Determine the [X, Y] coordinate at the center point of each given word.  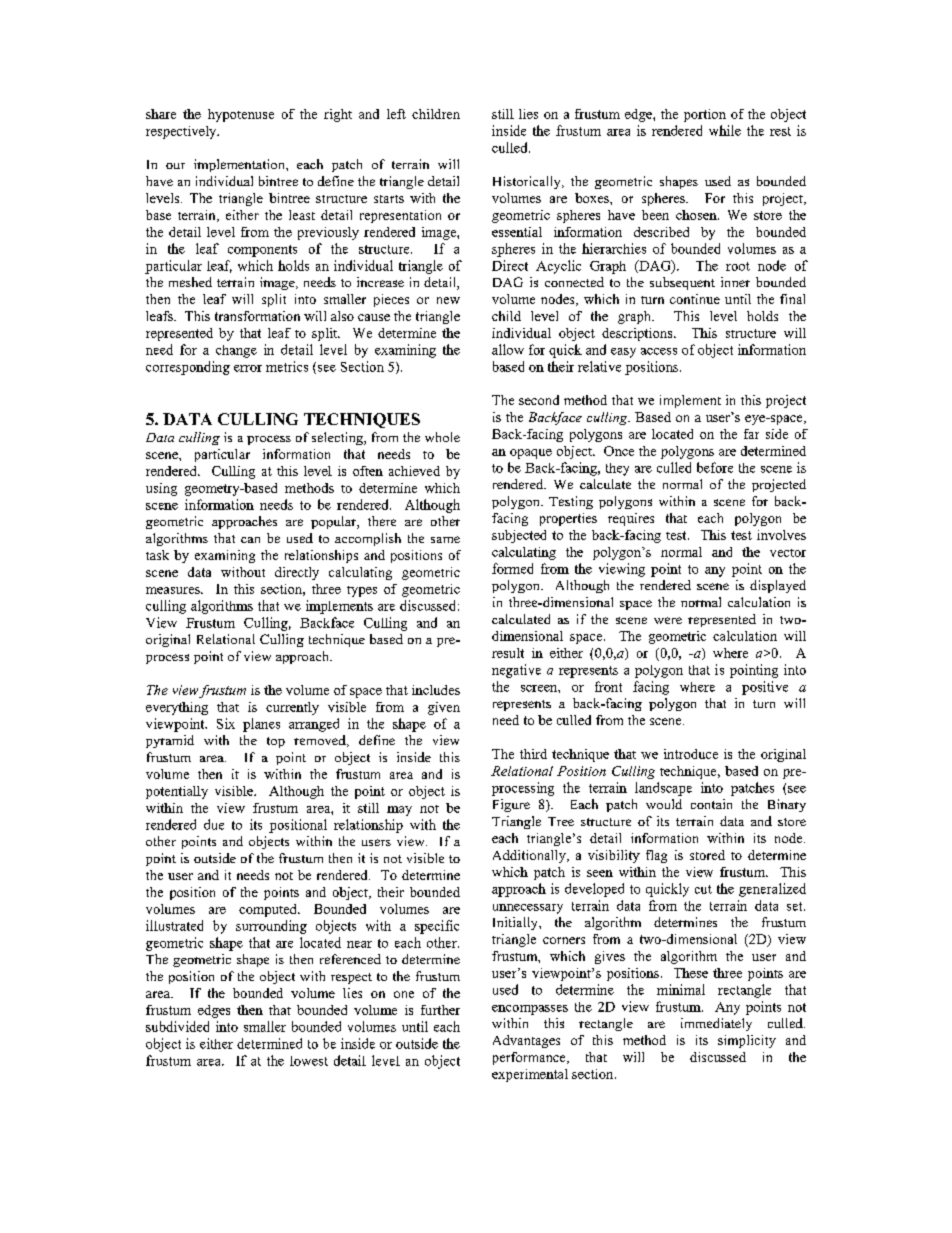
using [161, 489]
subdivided [177, 1026]
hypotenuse [241, 115]
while [725, 130]
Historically [528, 182]
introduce [691, 754]
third [533, 754]
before [715, 467]
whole [442, 437]
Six [226, 723]
